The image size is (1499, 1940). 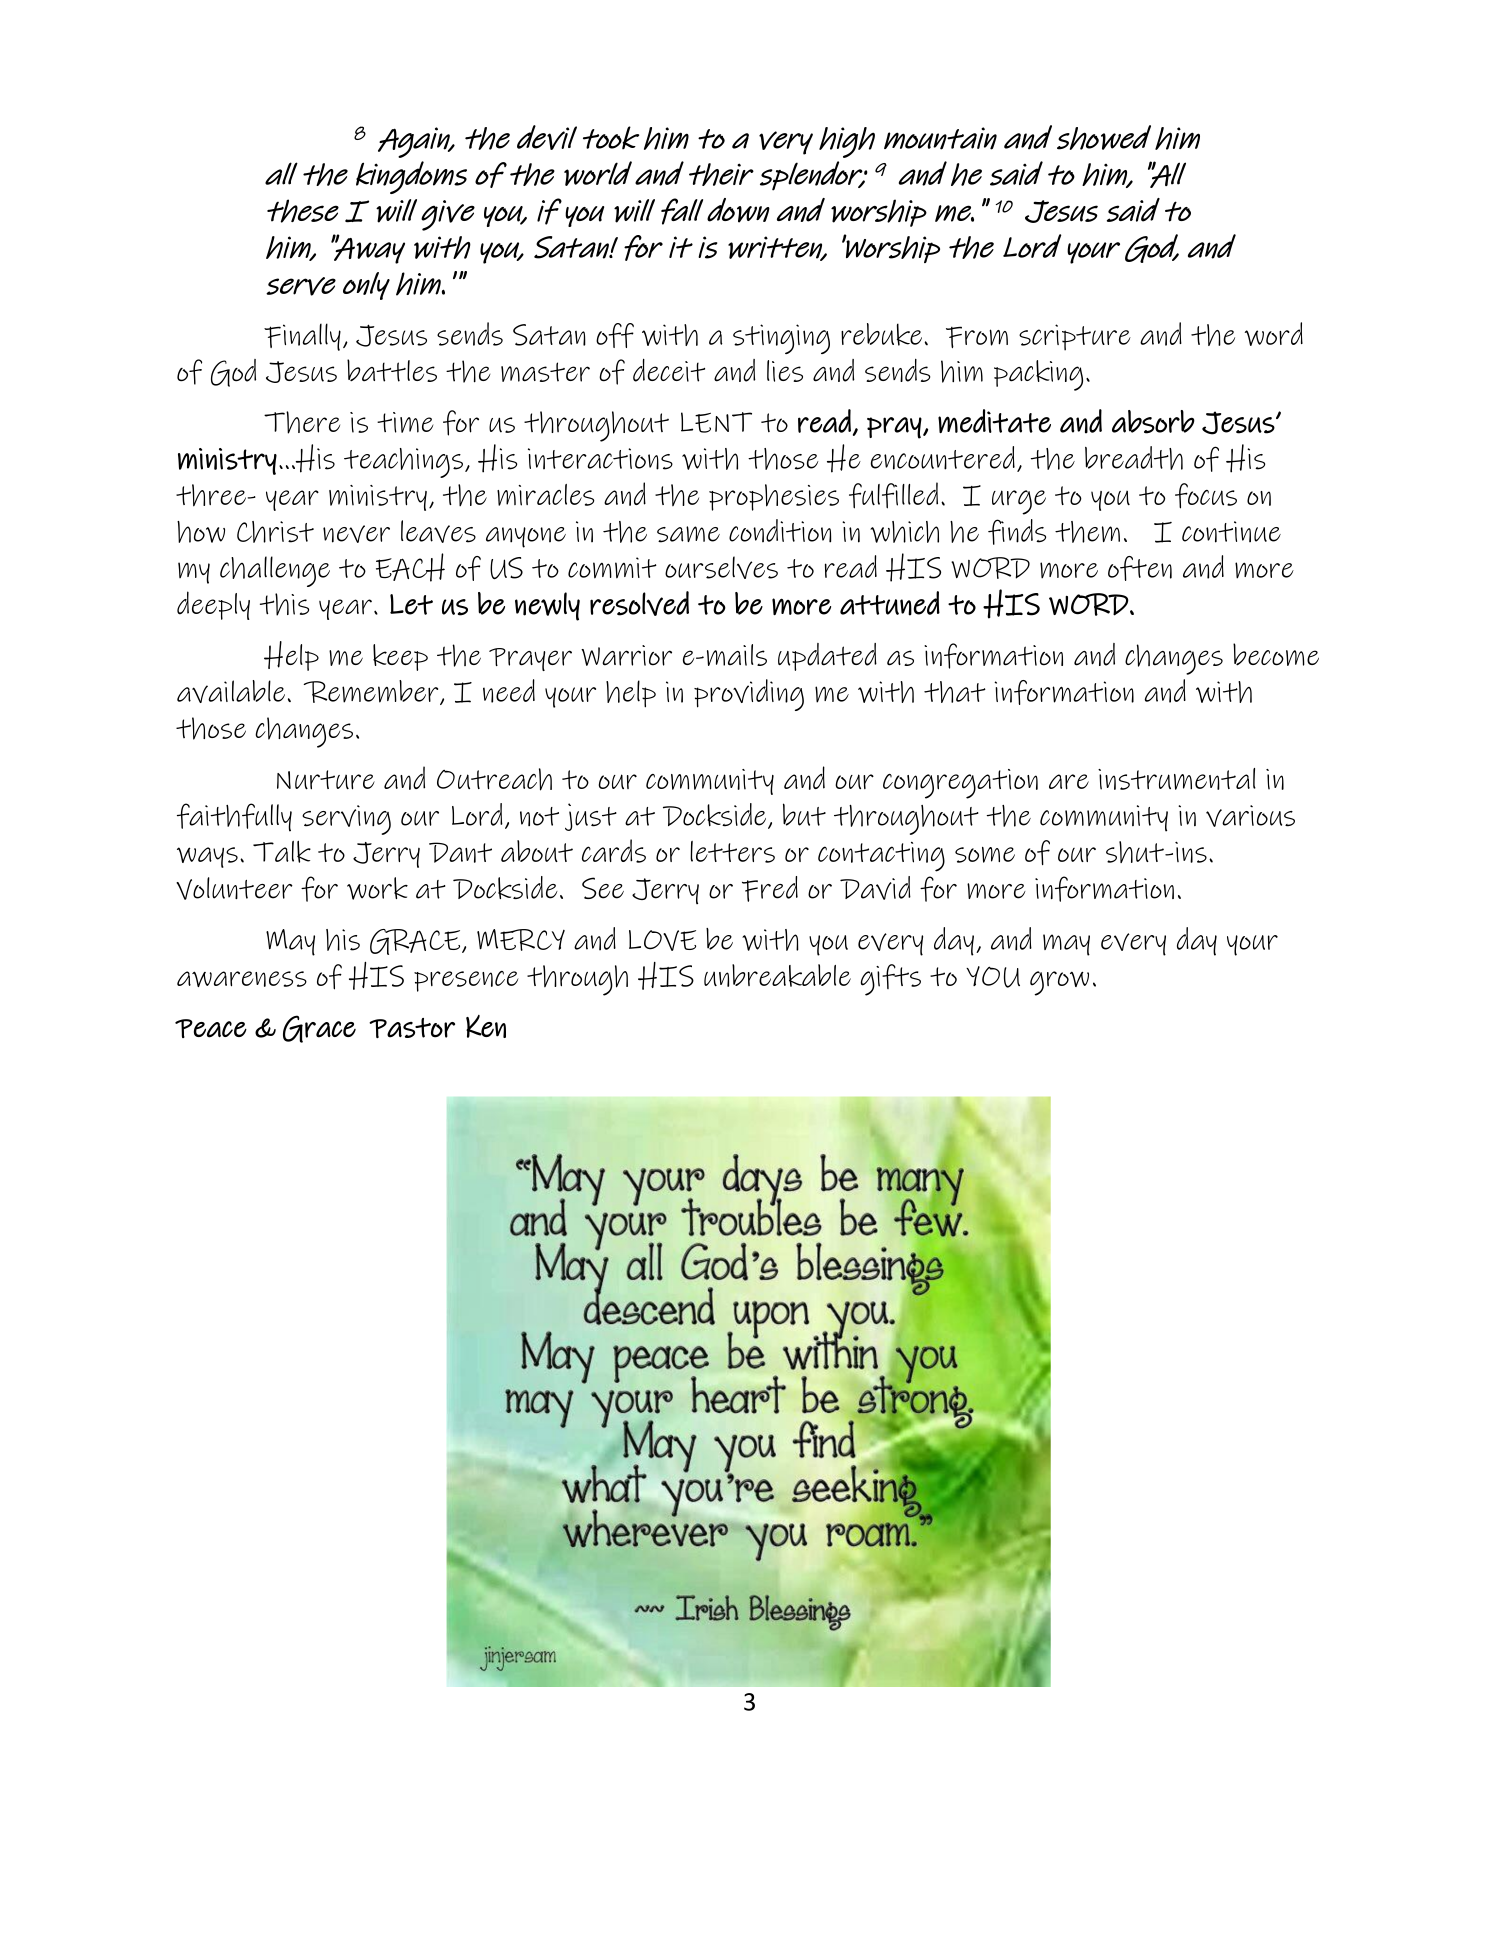 What do you see at coordinates (1276, 654) in the screenshot?
I see `become` at bounding box center [1276, 654].
